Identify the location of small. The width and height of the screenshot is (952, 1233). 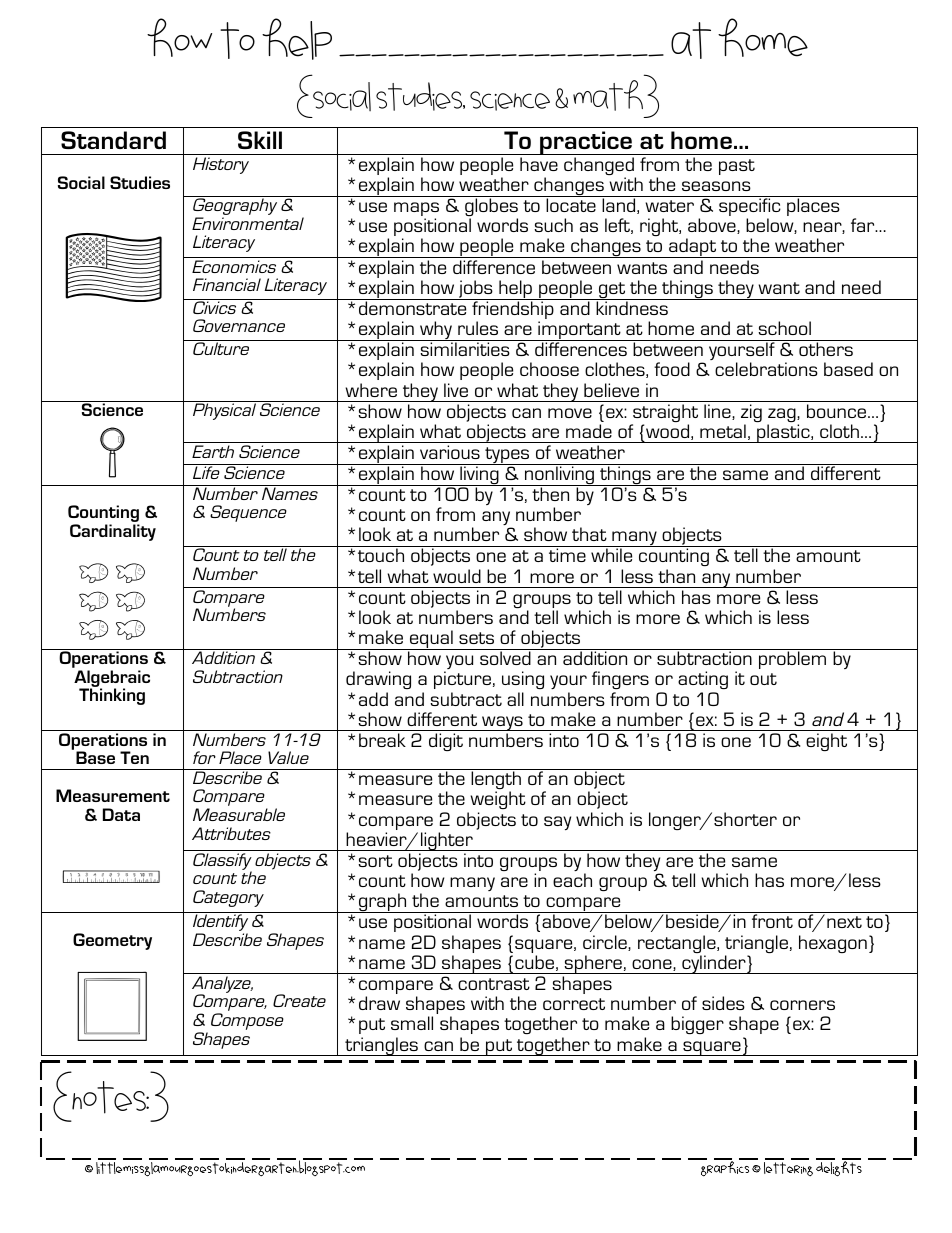
(412, 1023).
